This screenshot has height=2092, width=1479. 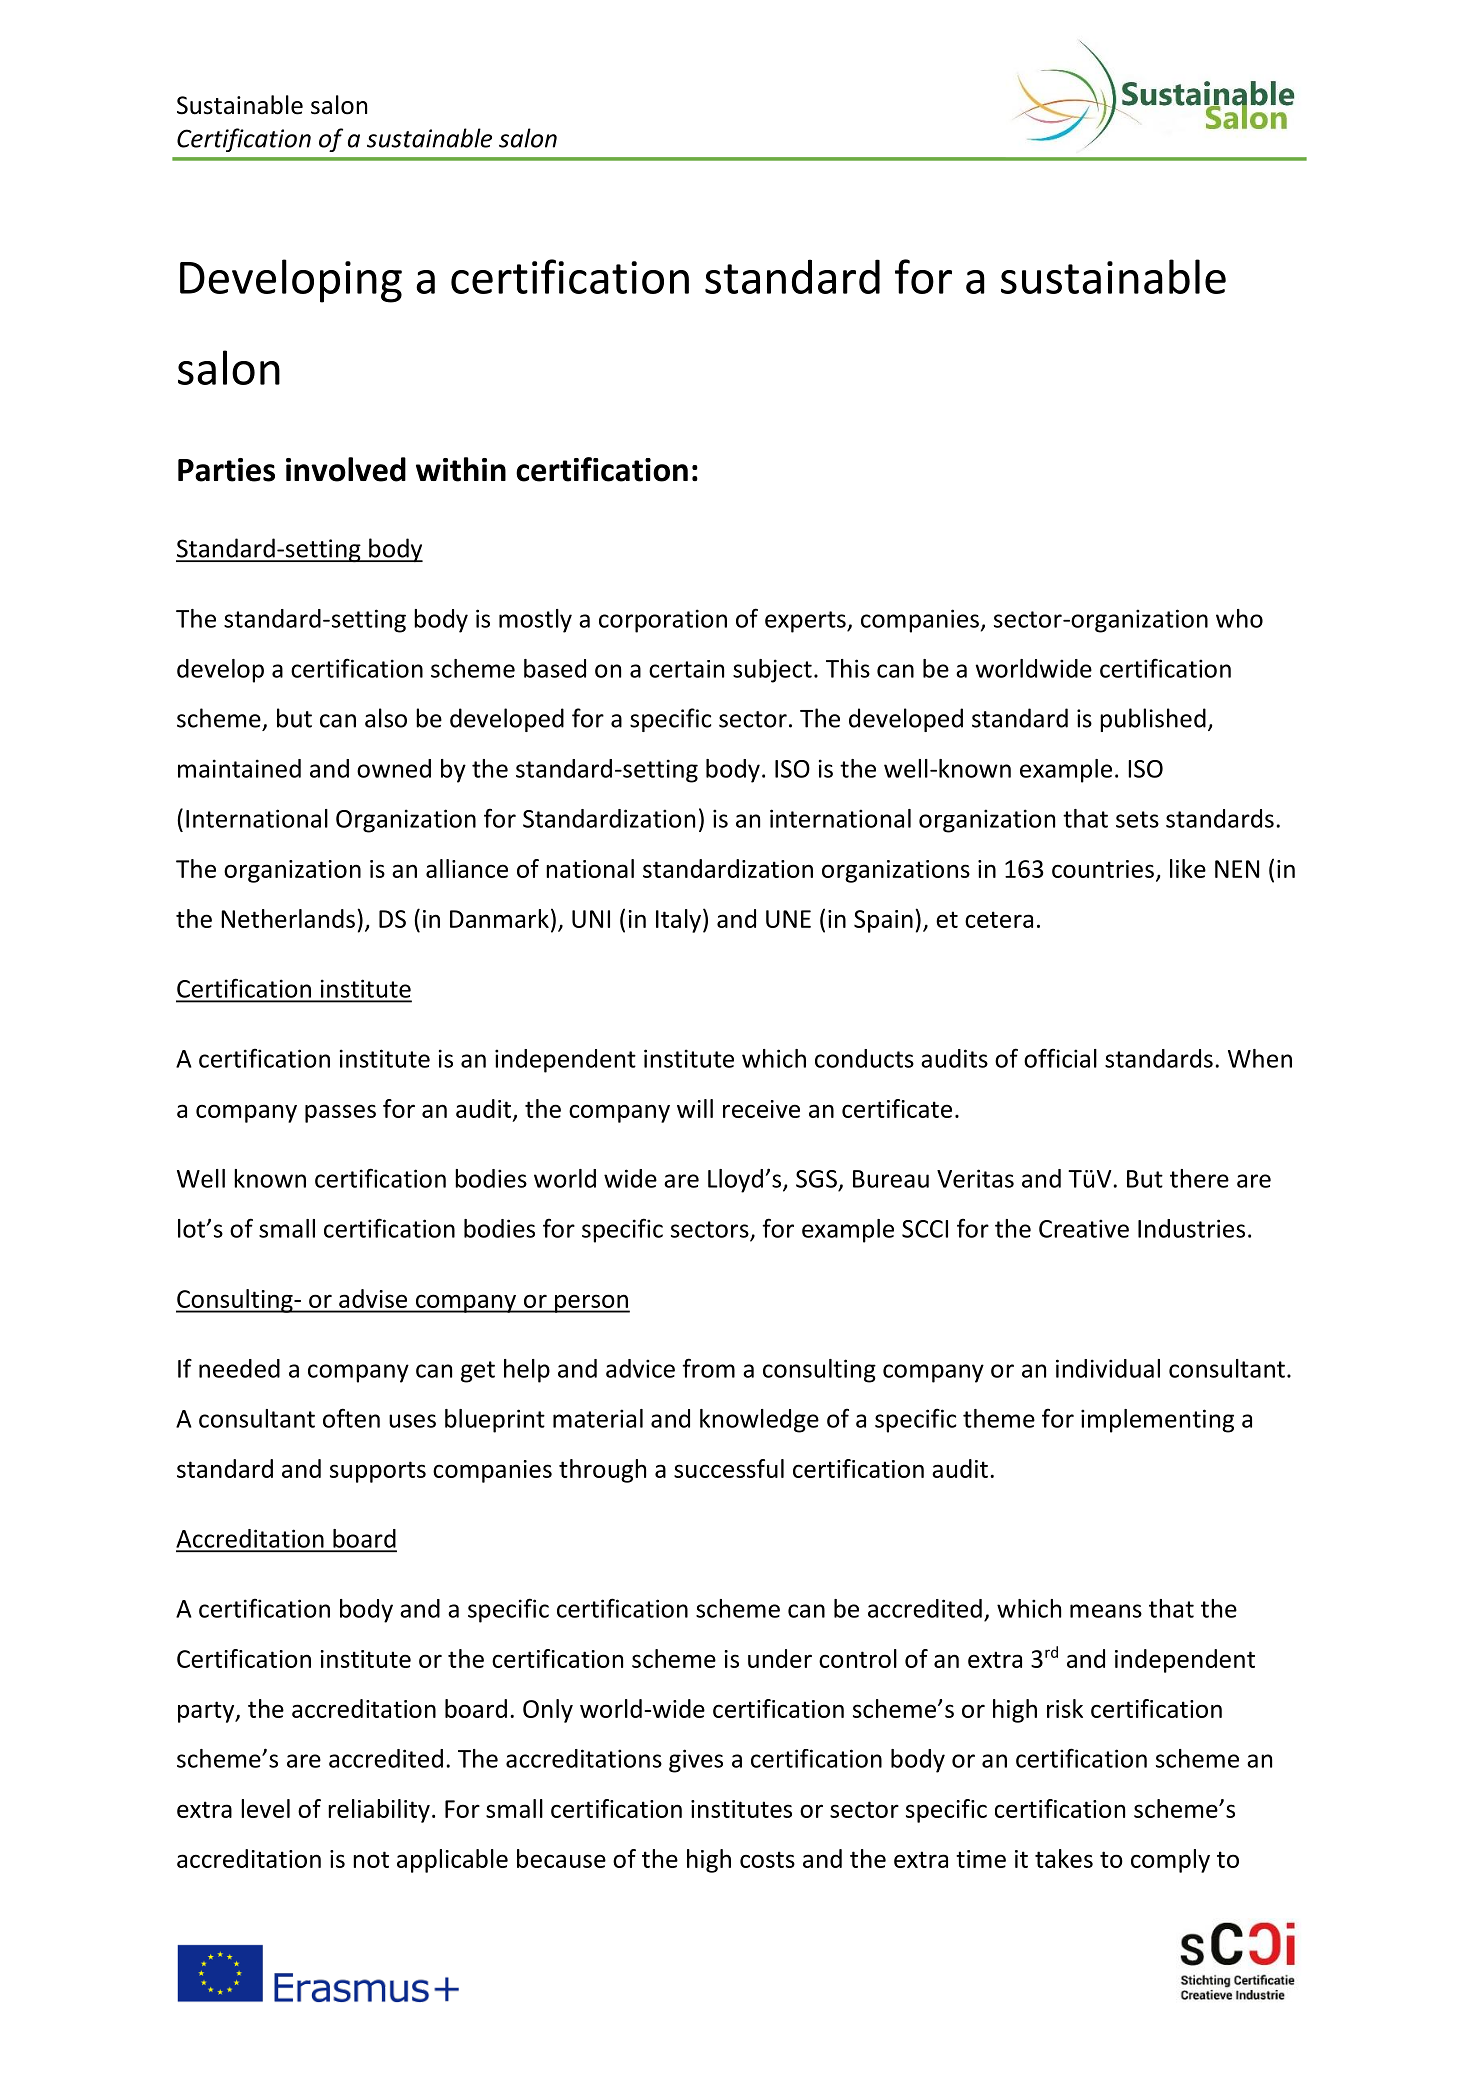 I want to click on SGS, so click(x=816, y=1179).
